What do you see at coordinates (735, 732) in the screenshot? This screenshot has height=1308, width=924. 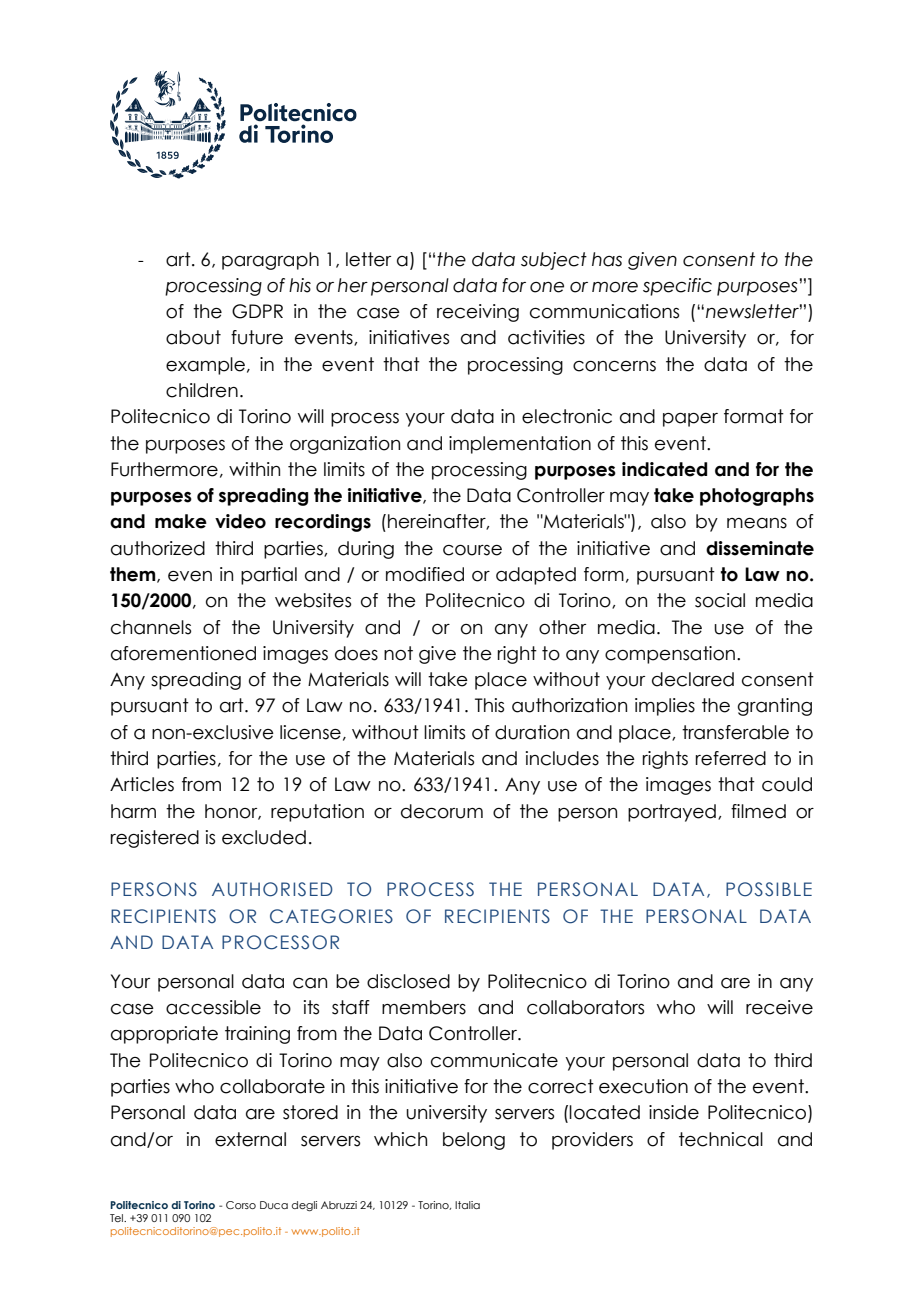 I see `transferable` at bounding box center [735, 732].
